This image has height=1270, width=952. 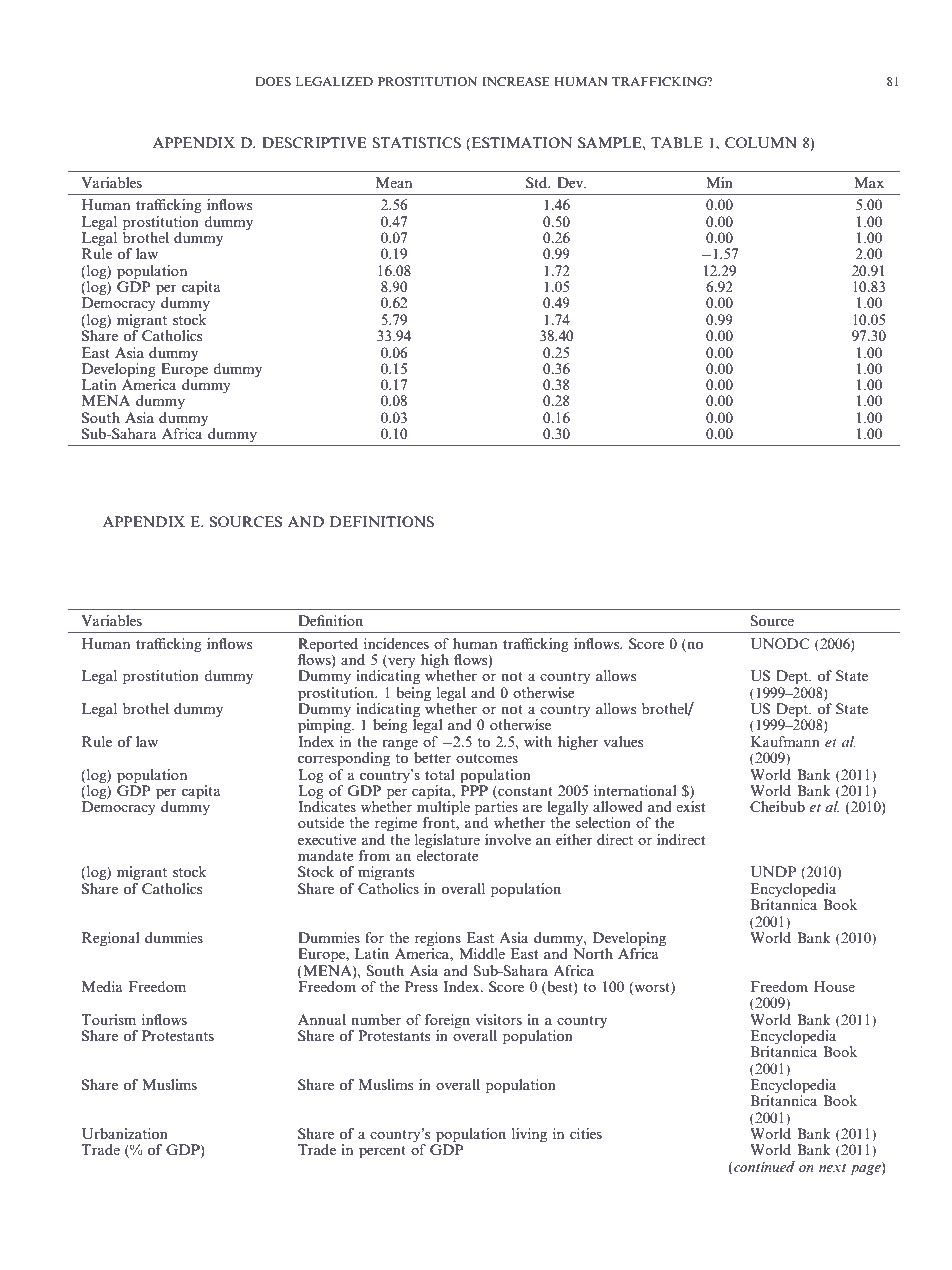 What do you see at coordinates (719, 182) in the image?
I see `Min` at bounding box center [719, 182].
